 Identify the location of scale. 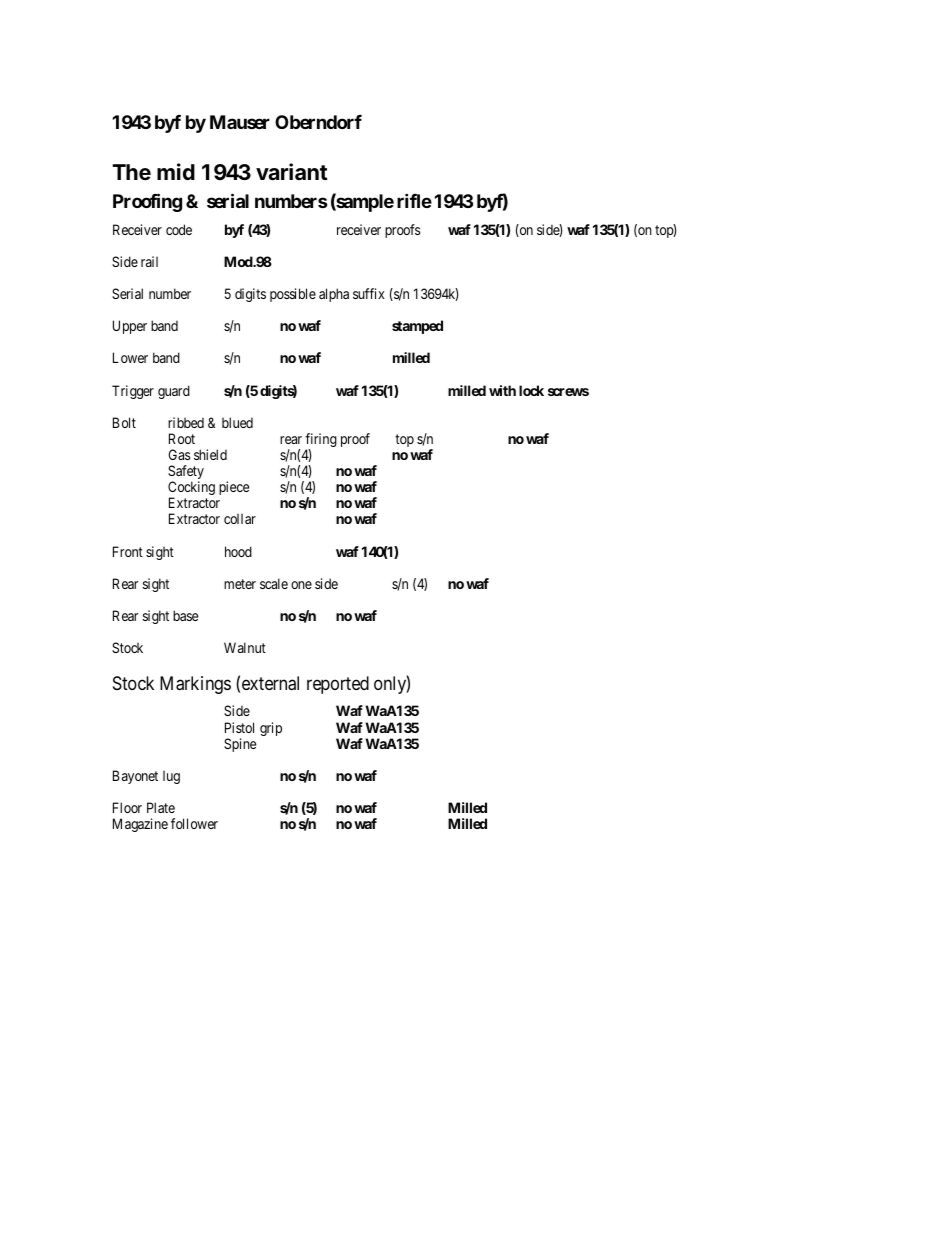
(274, 583).
